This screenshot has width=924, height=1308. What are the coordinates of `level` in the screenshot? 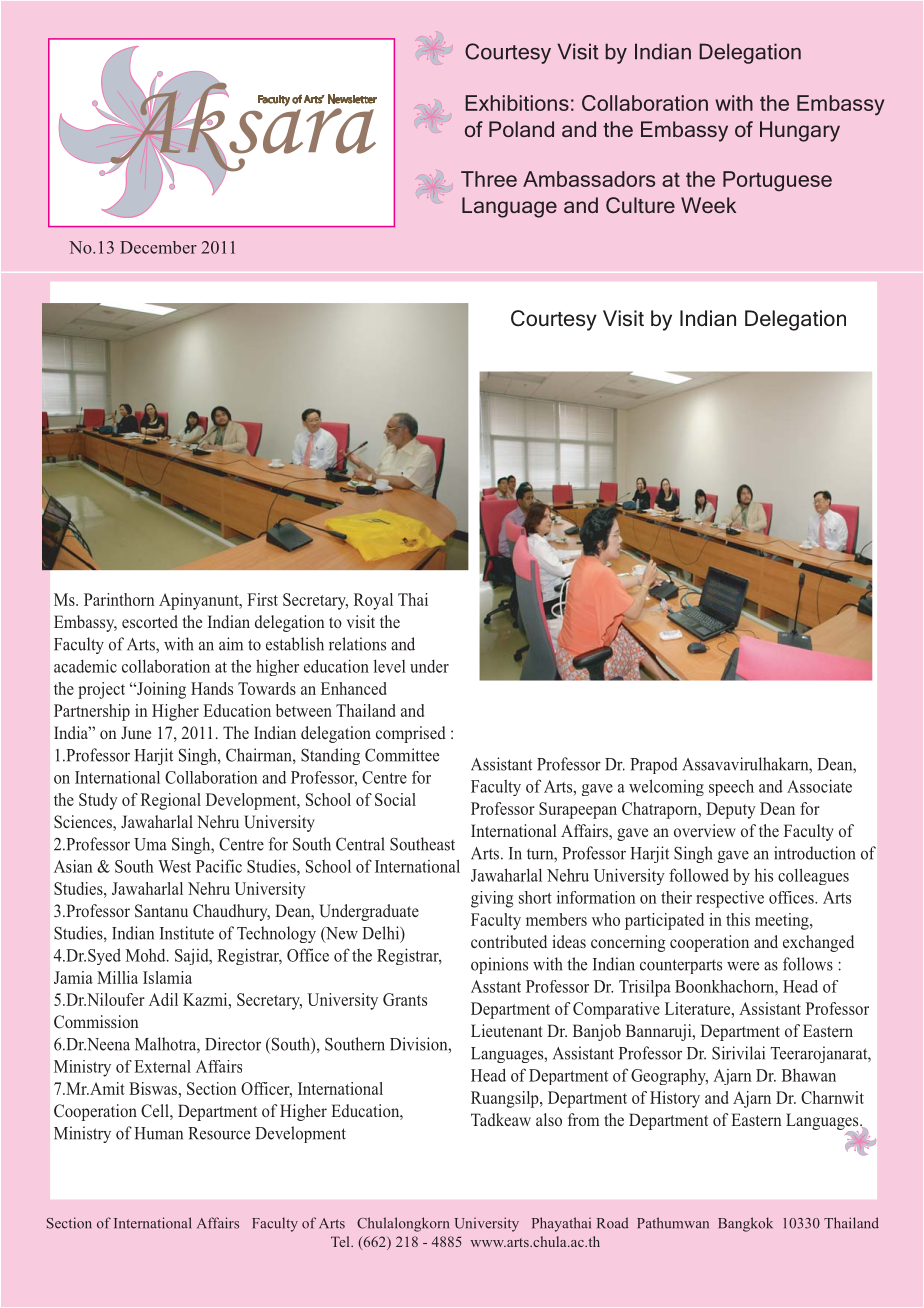 It's located at (390, 666).
